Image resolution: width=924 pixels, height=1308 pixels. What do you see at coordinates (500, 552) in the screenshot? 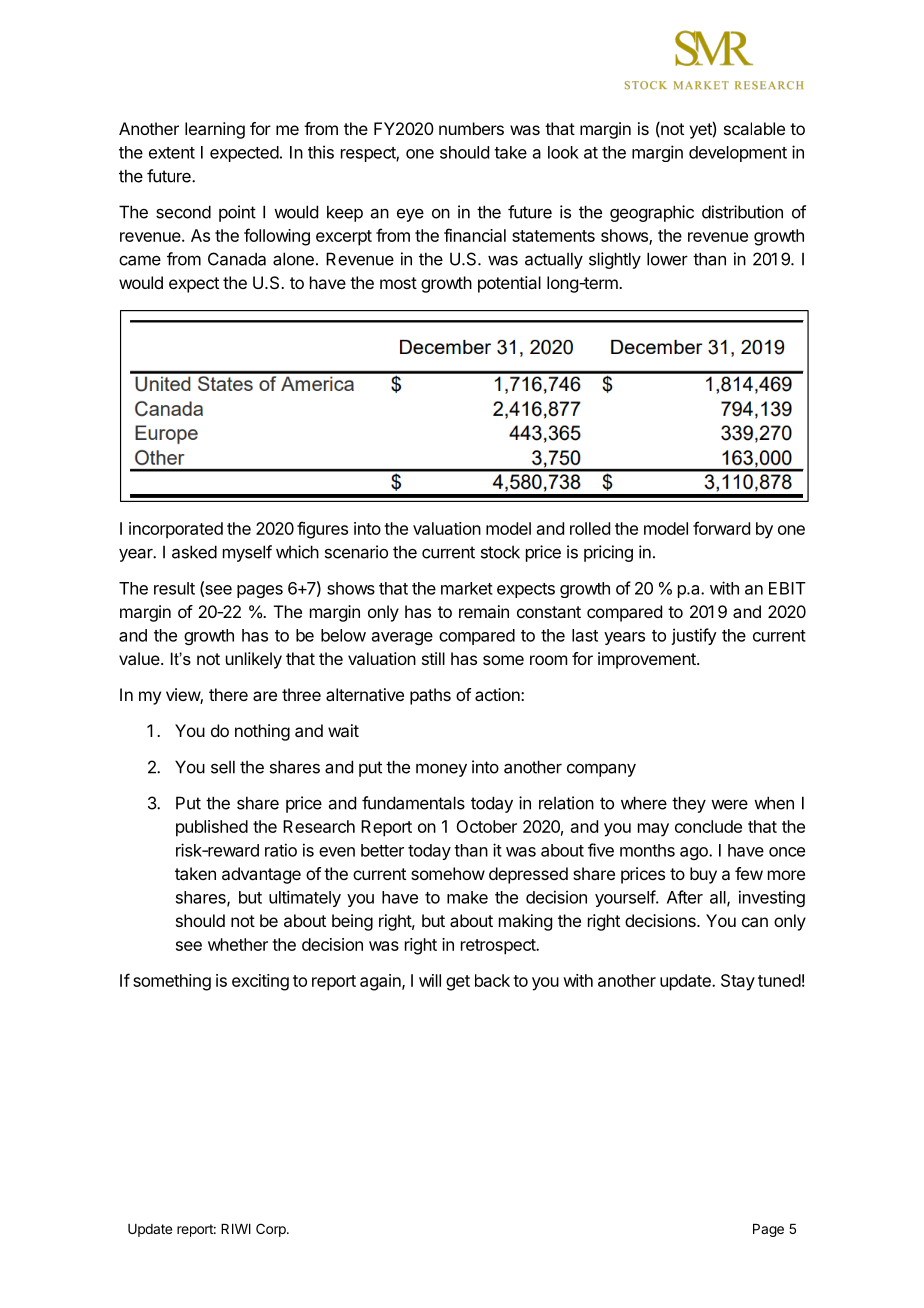
I see `stock` at bounding box center [500, 552].
